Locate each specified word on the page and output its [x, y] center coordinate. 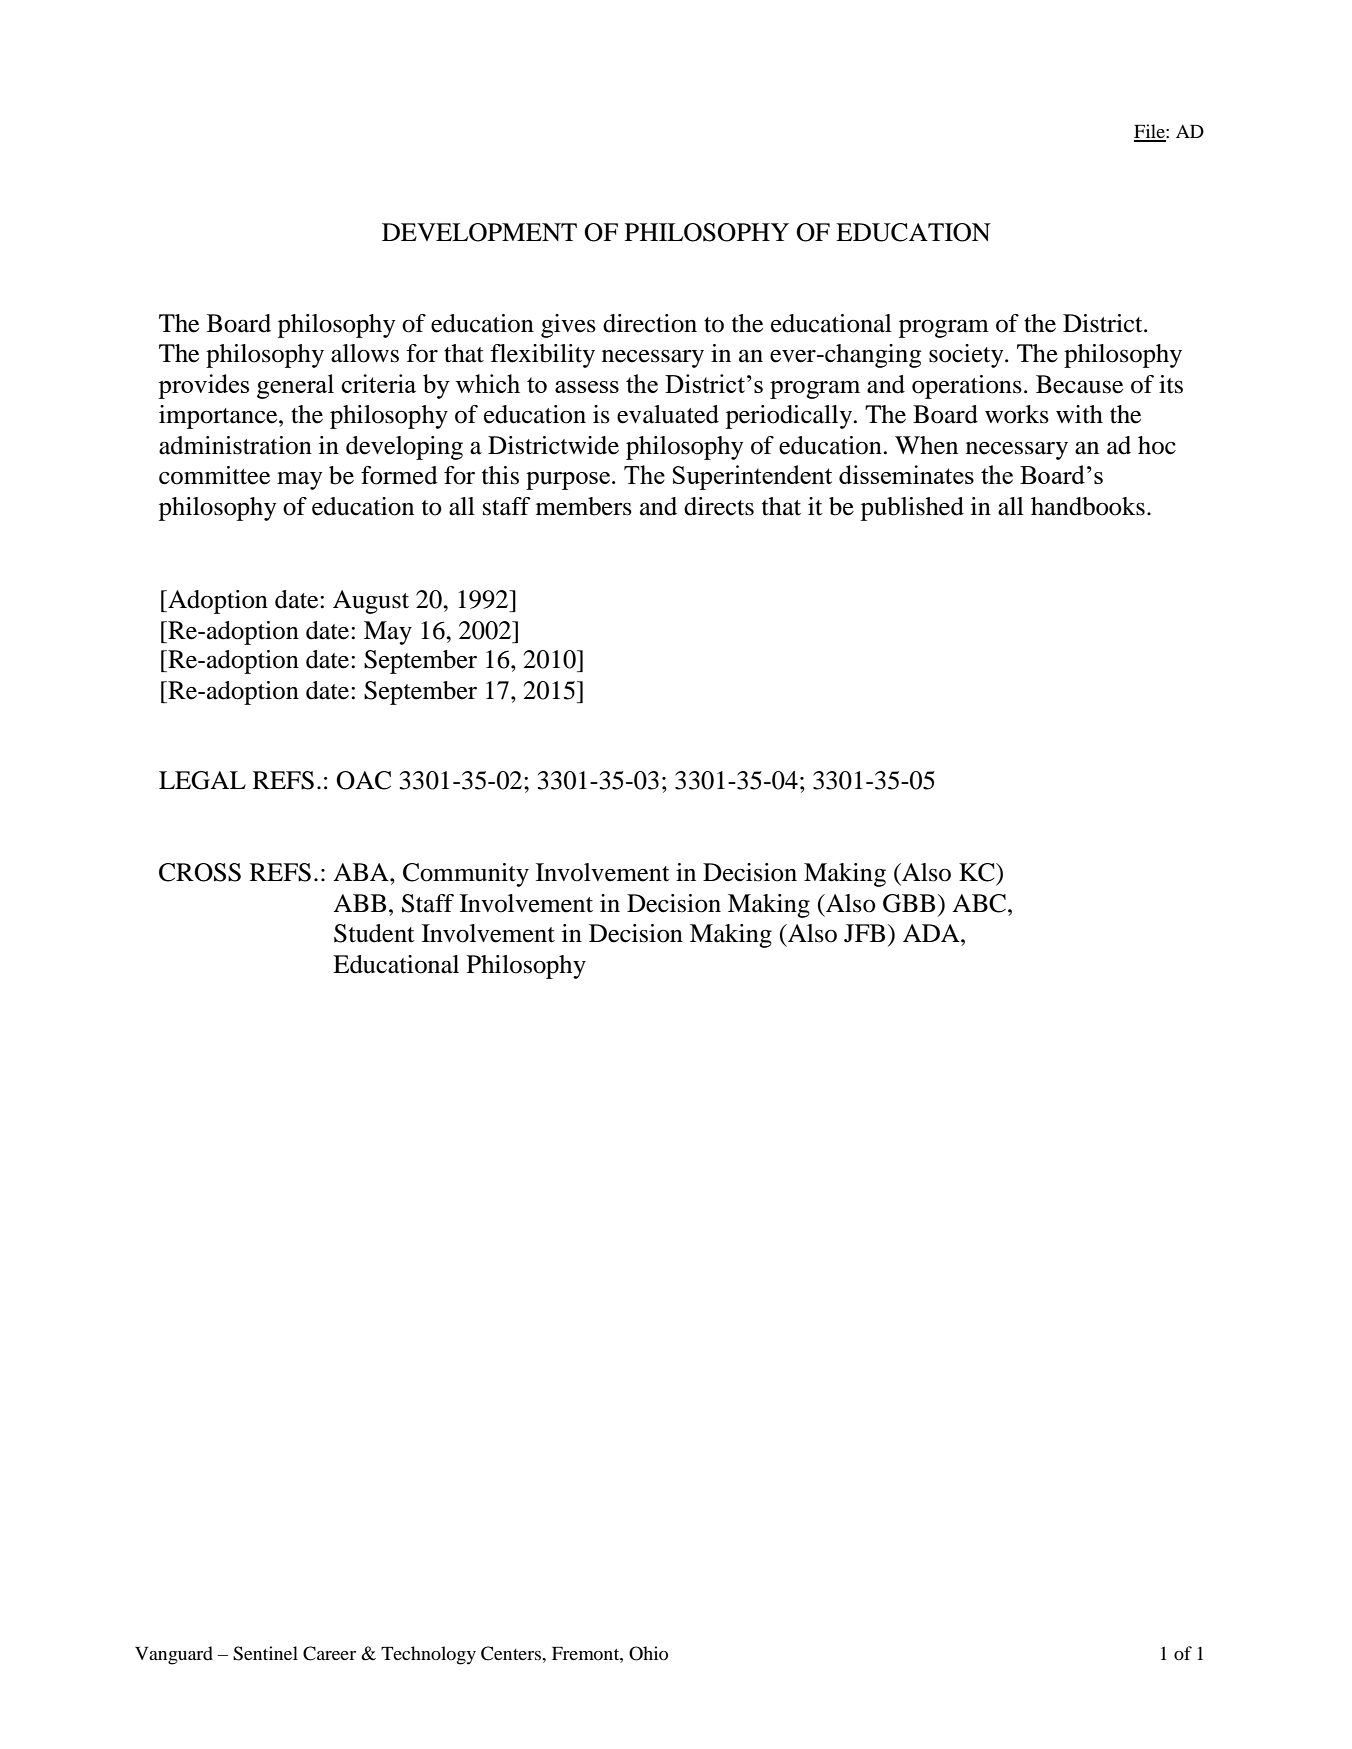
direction [650, 323]
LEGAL [202, 780]
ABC [979, 903]
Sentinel [265, 1653]
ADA [932, 933]
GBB [909, 903]
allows [365, 353]
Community [466, 875]
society [967, 356]
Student [374, 933]
